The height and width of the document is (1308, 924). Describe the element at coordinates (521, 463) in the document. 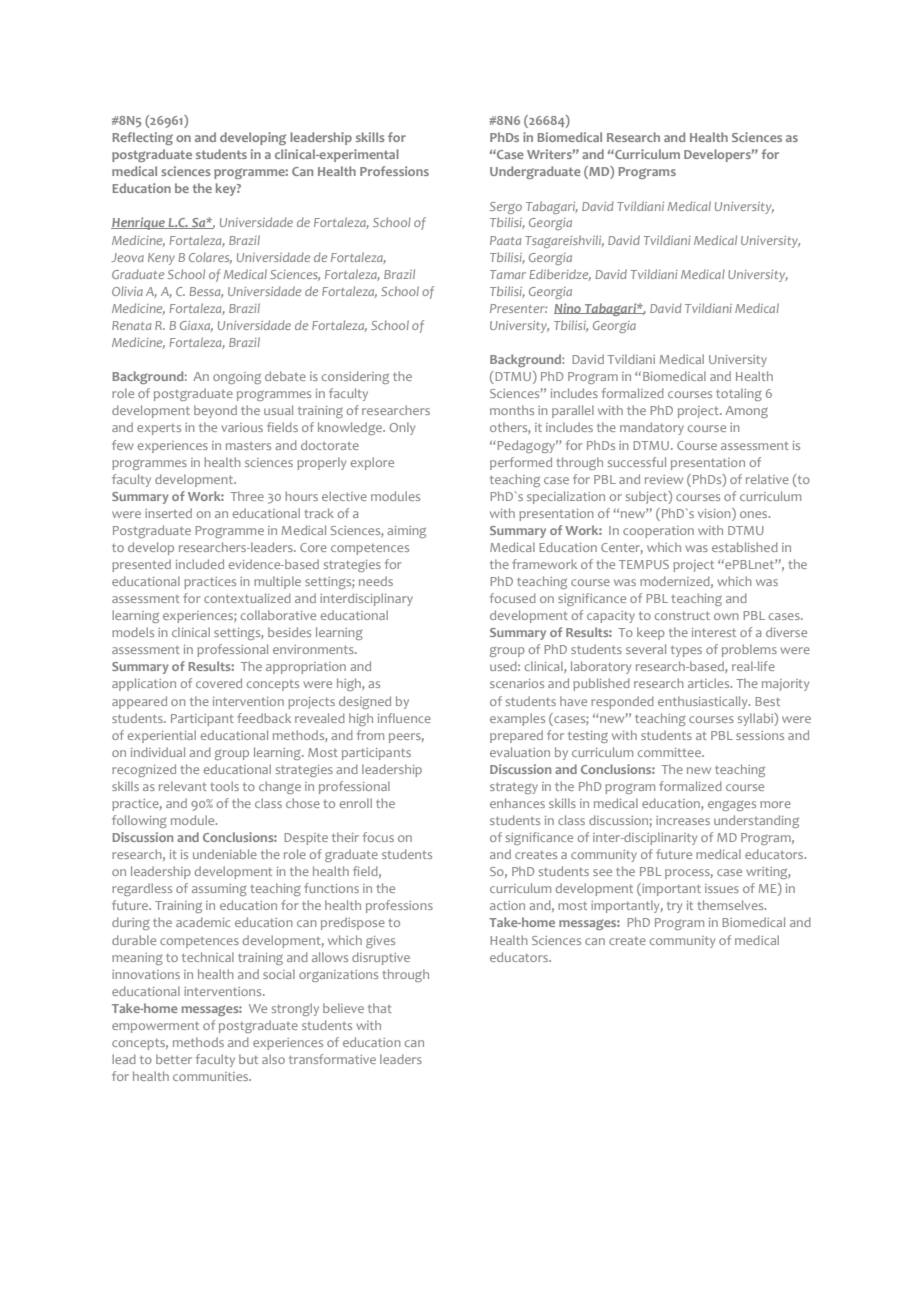

I see `performed` at that location.
